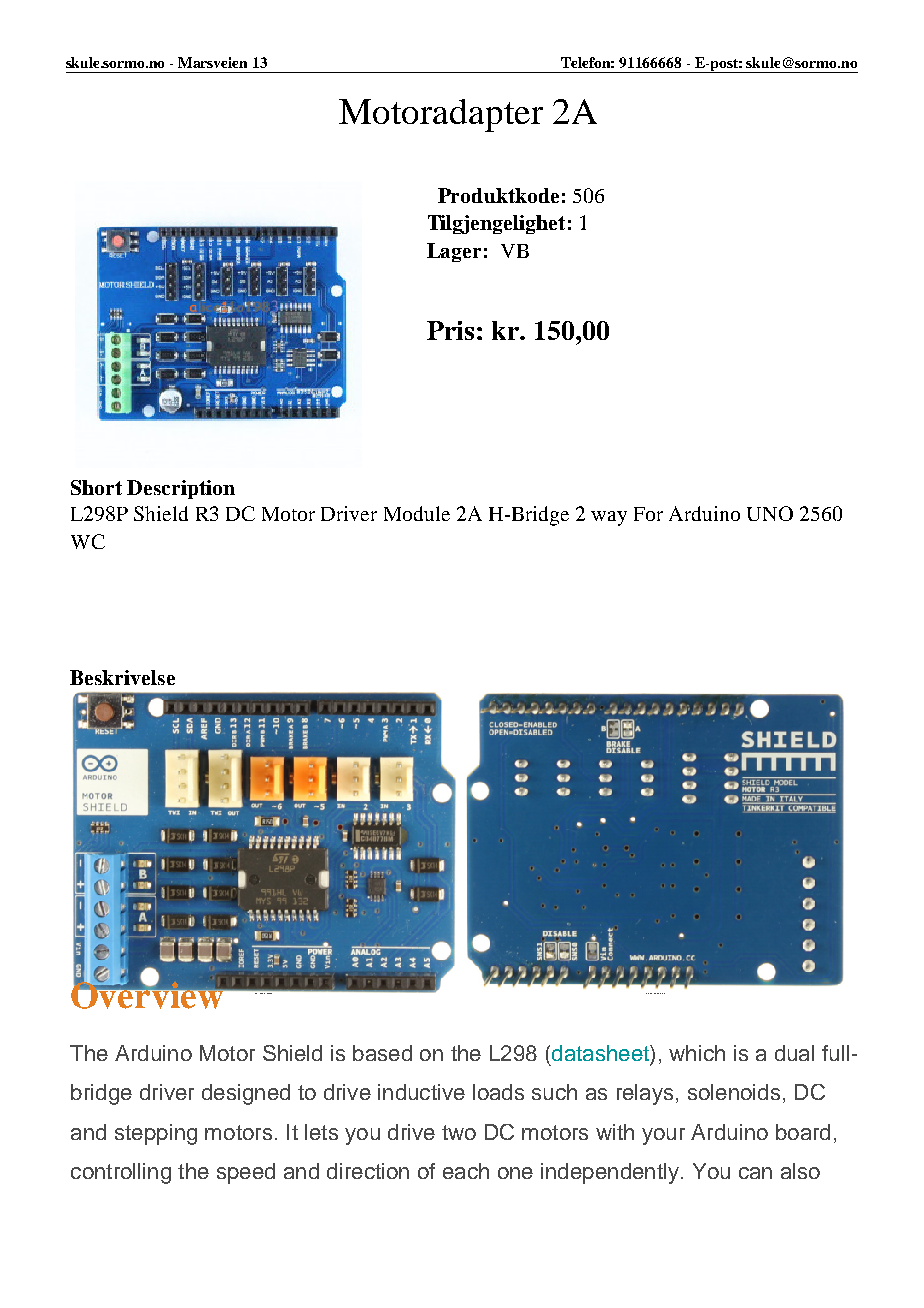  Describe the element at coordinates (697, 1053) in the image. I see `which` at that location.
